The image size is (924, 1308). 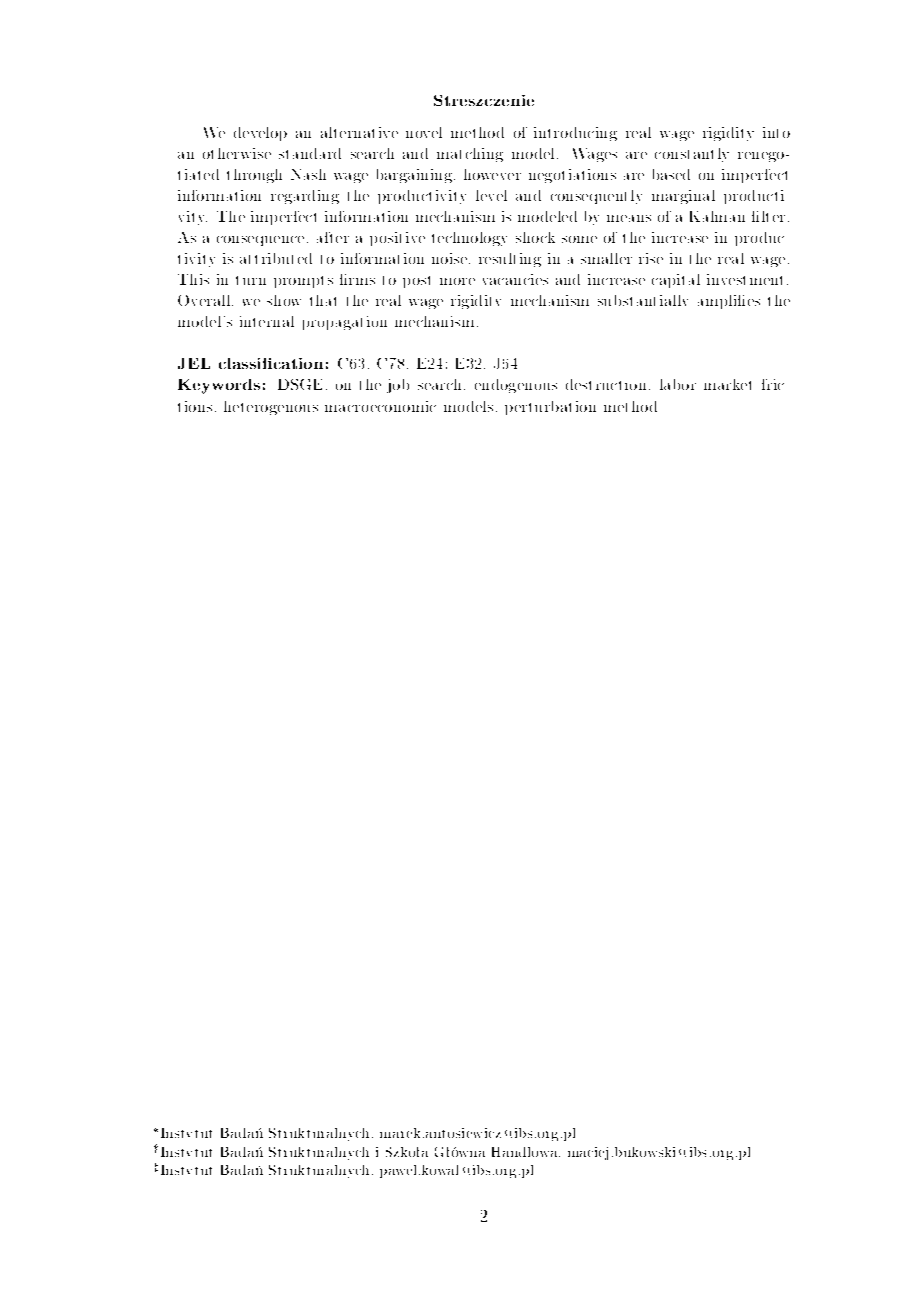 What do you see at coordinates (486, 155) in the document?
I see `hing` at bounding box center [486, 155].
